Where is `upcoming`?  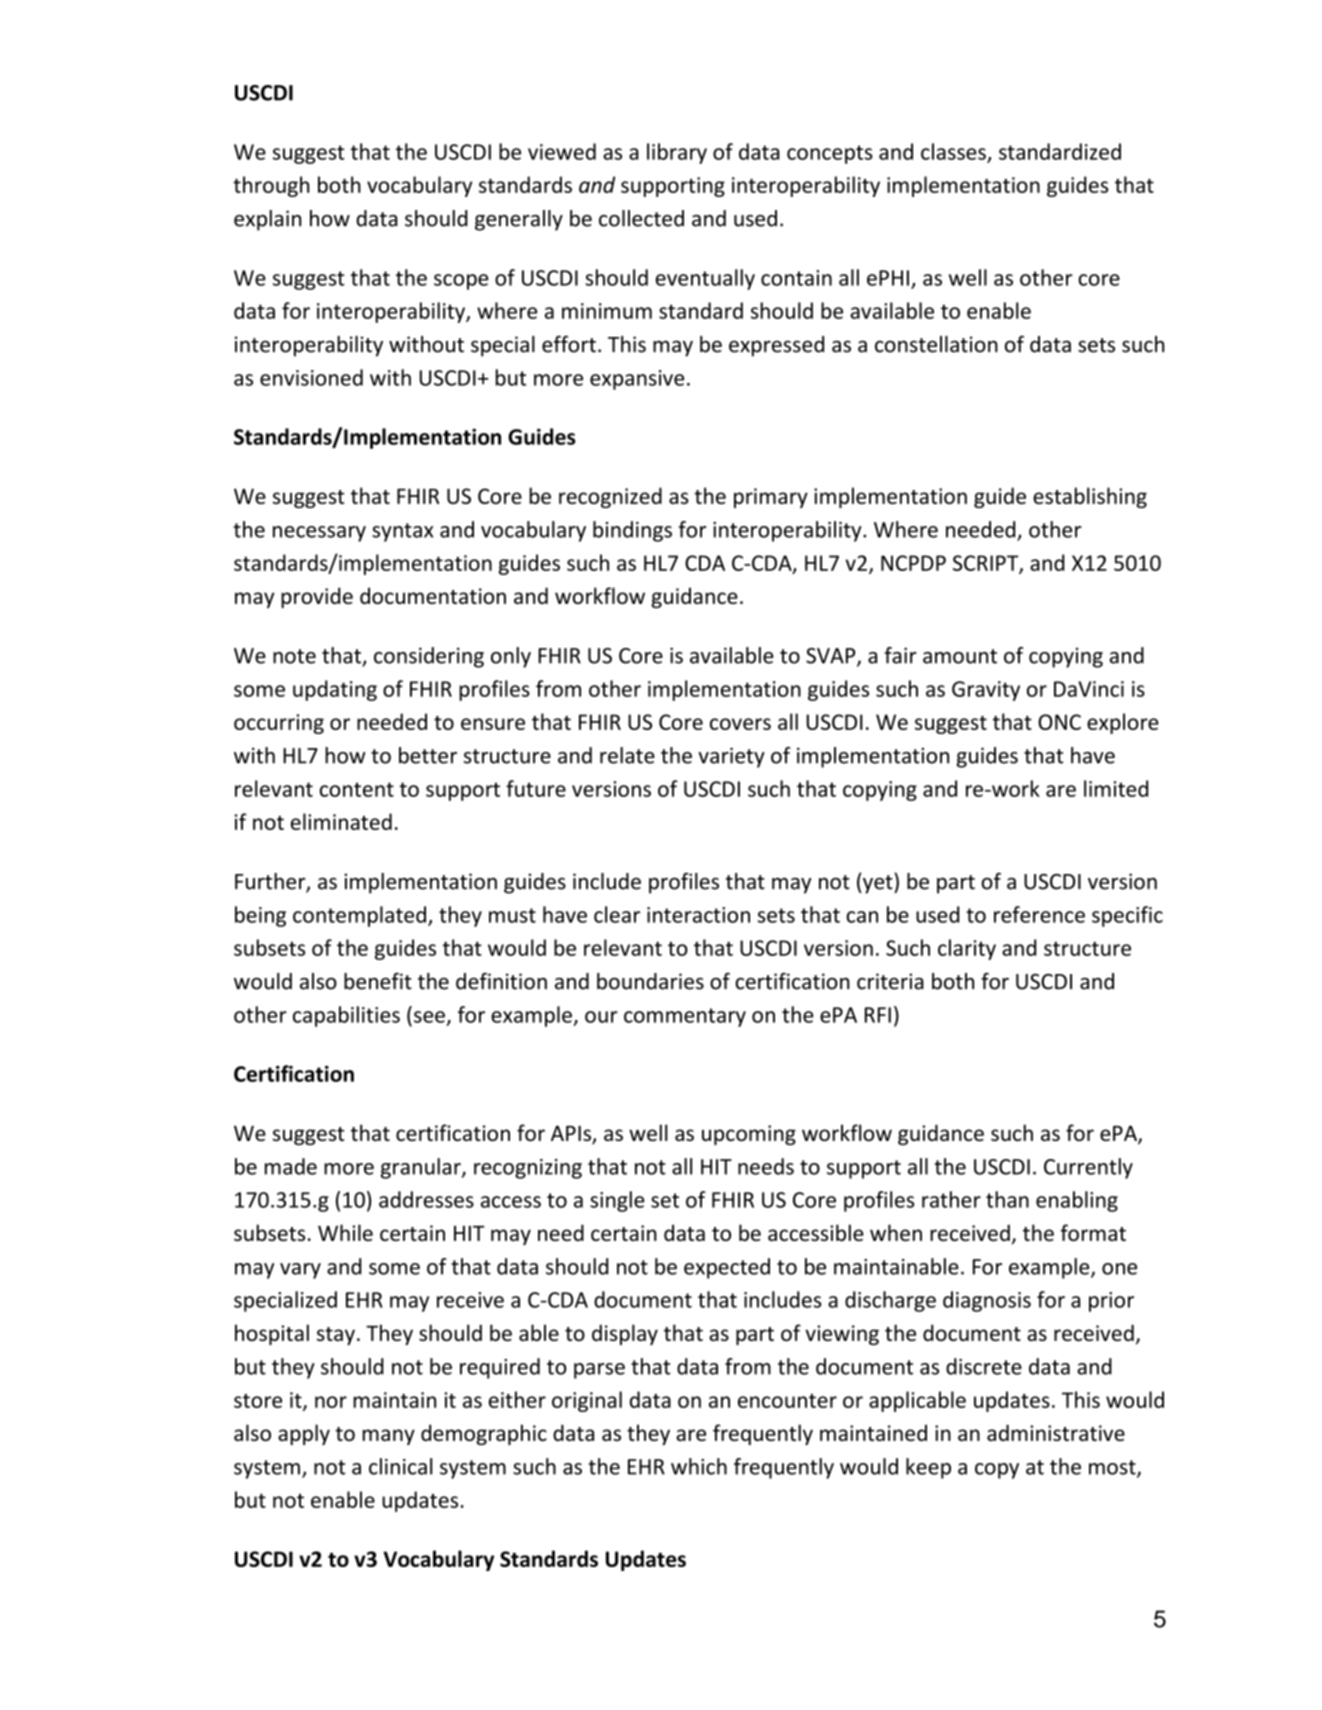
upcoming is located at coordinates (749, 1135).
